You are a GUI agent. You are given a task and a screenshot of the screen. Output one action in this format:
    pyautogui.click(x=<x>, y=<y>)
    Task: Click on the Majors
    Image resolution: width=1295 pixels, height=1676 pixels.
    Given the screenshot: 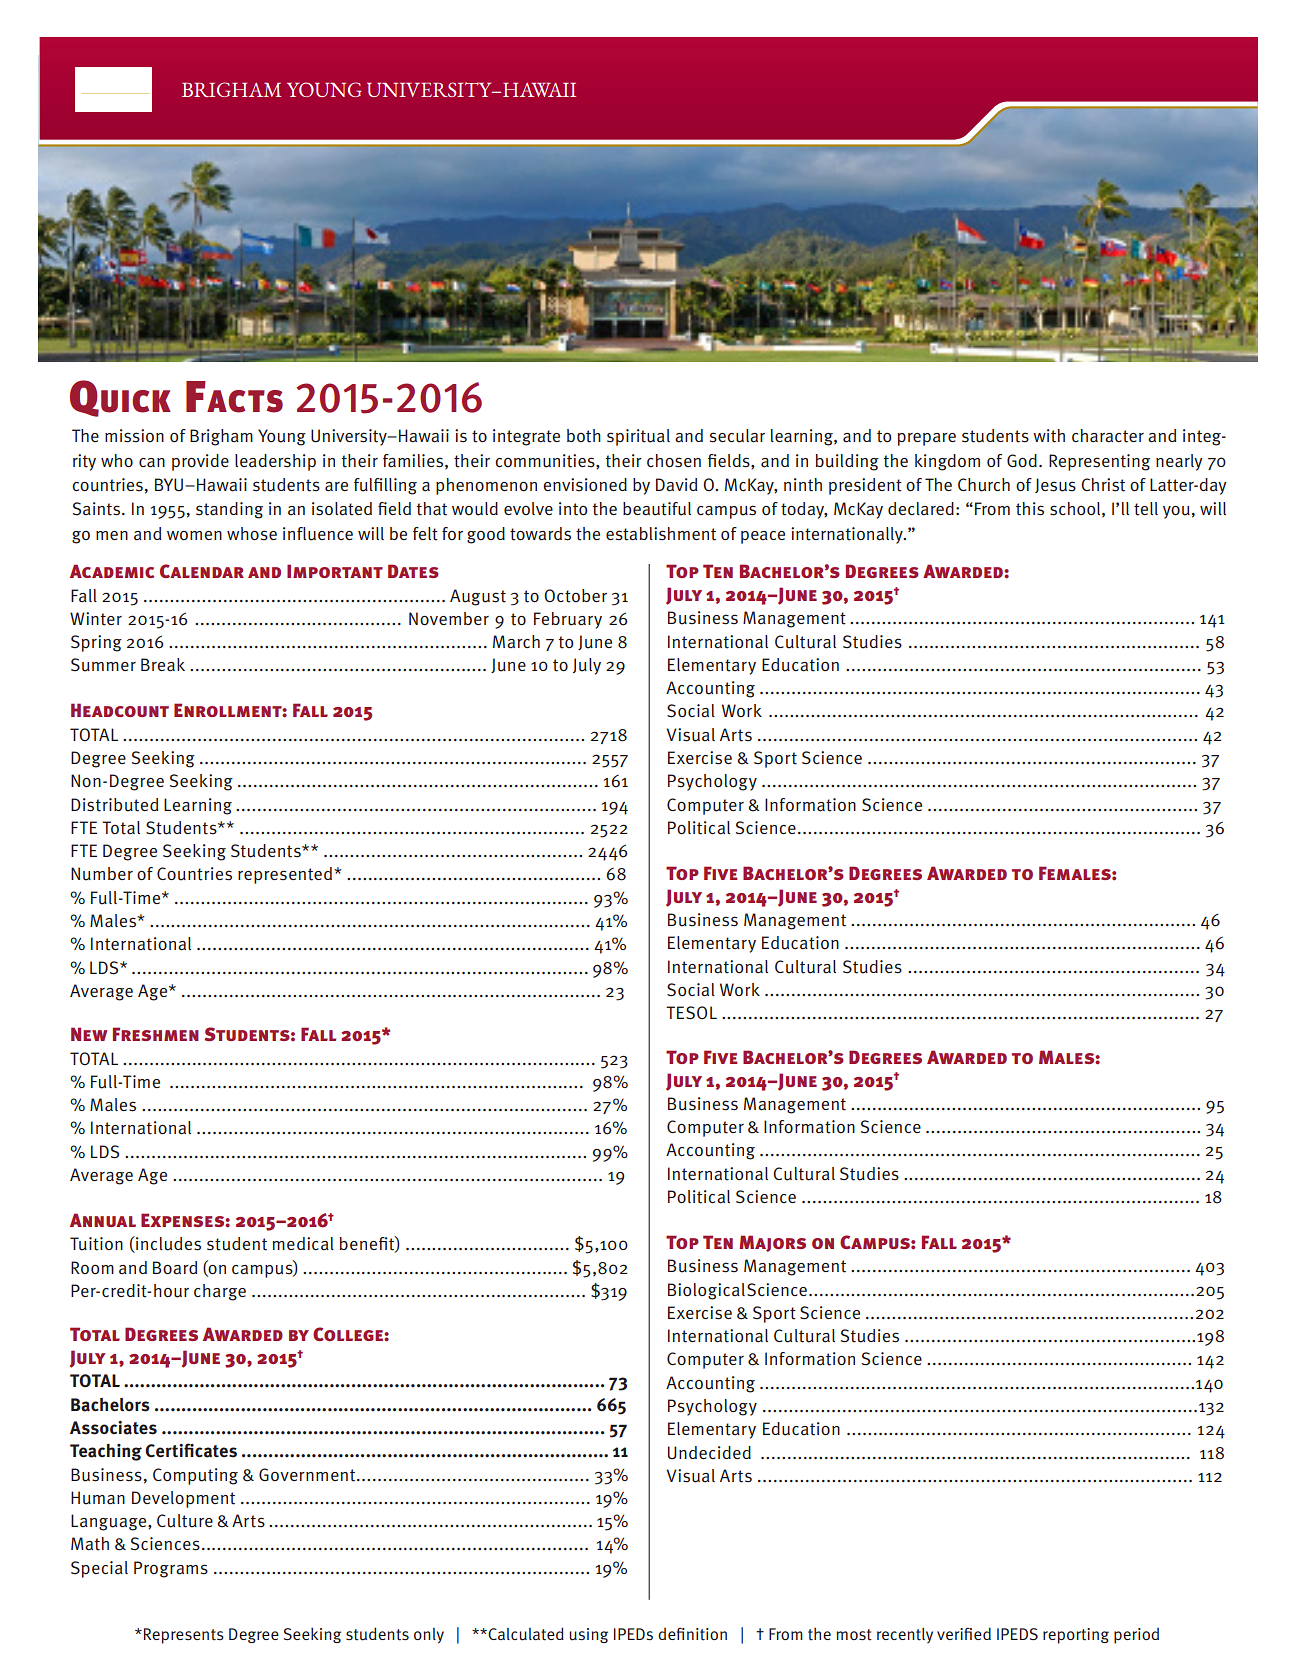 What is the action you would take?
    pyautogui.click(x=772, y=1243)
